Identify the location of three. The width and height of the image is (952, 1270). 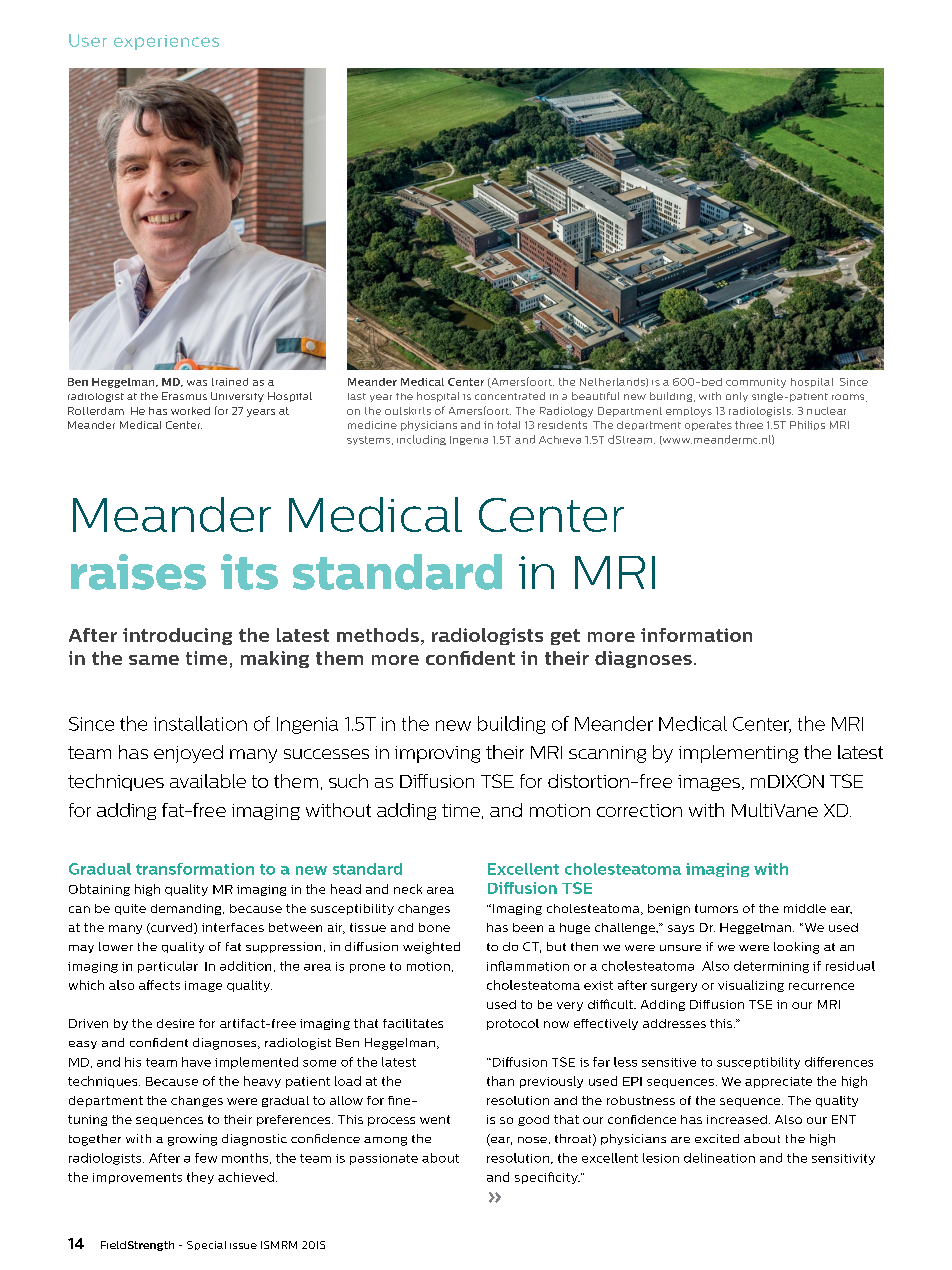
(749, 425).
